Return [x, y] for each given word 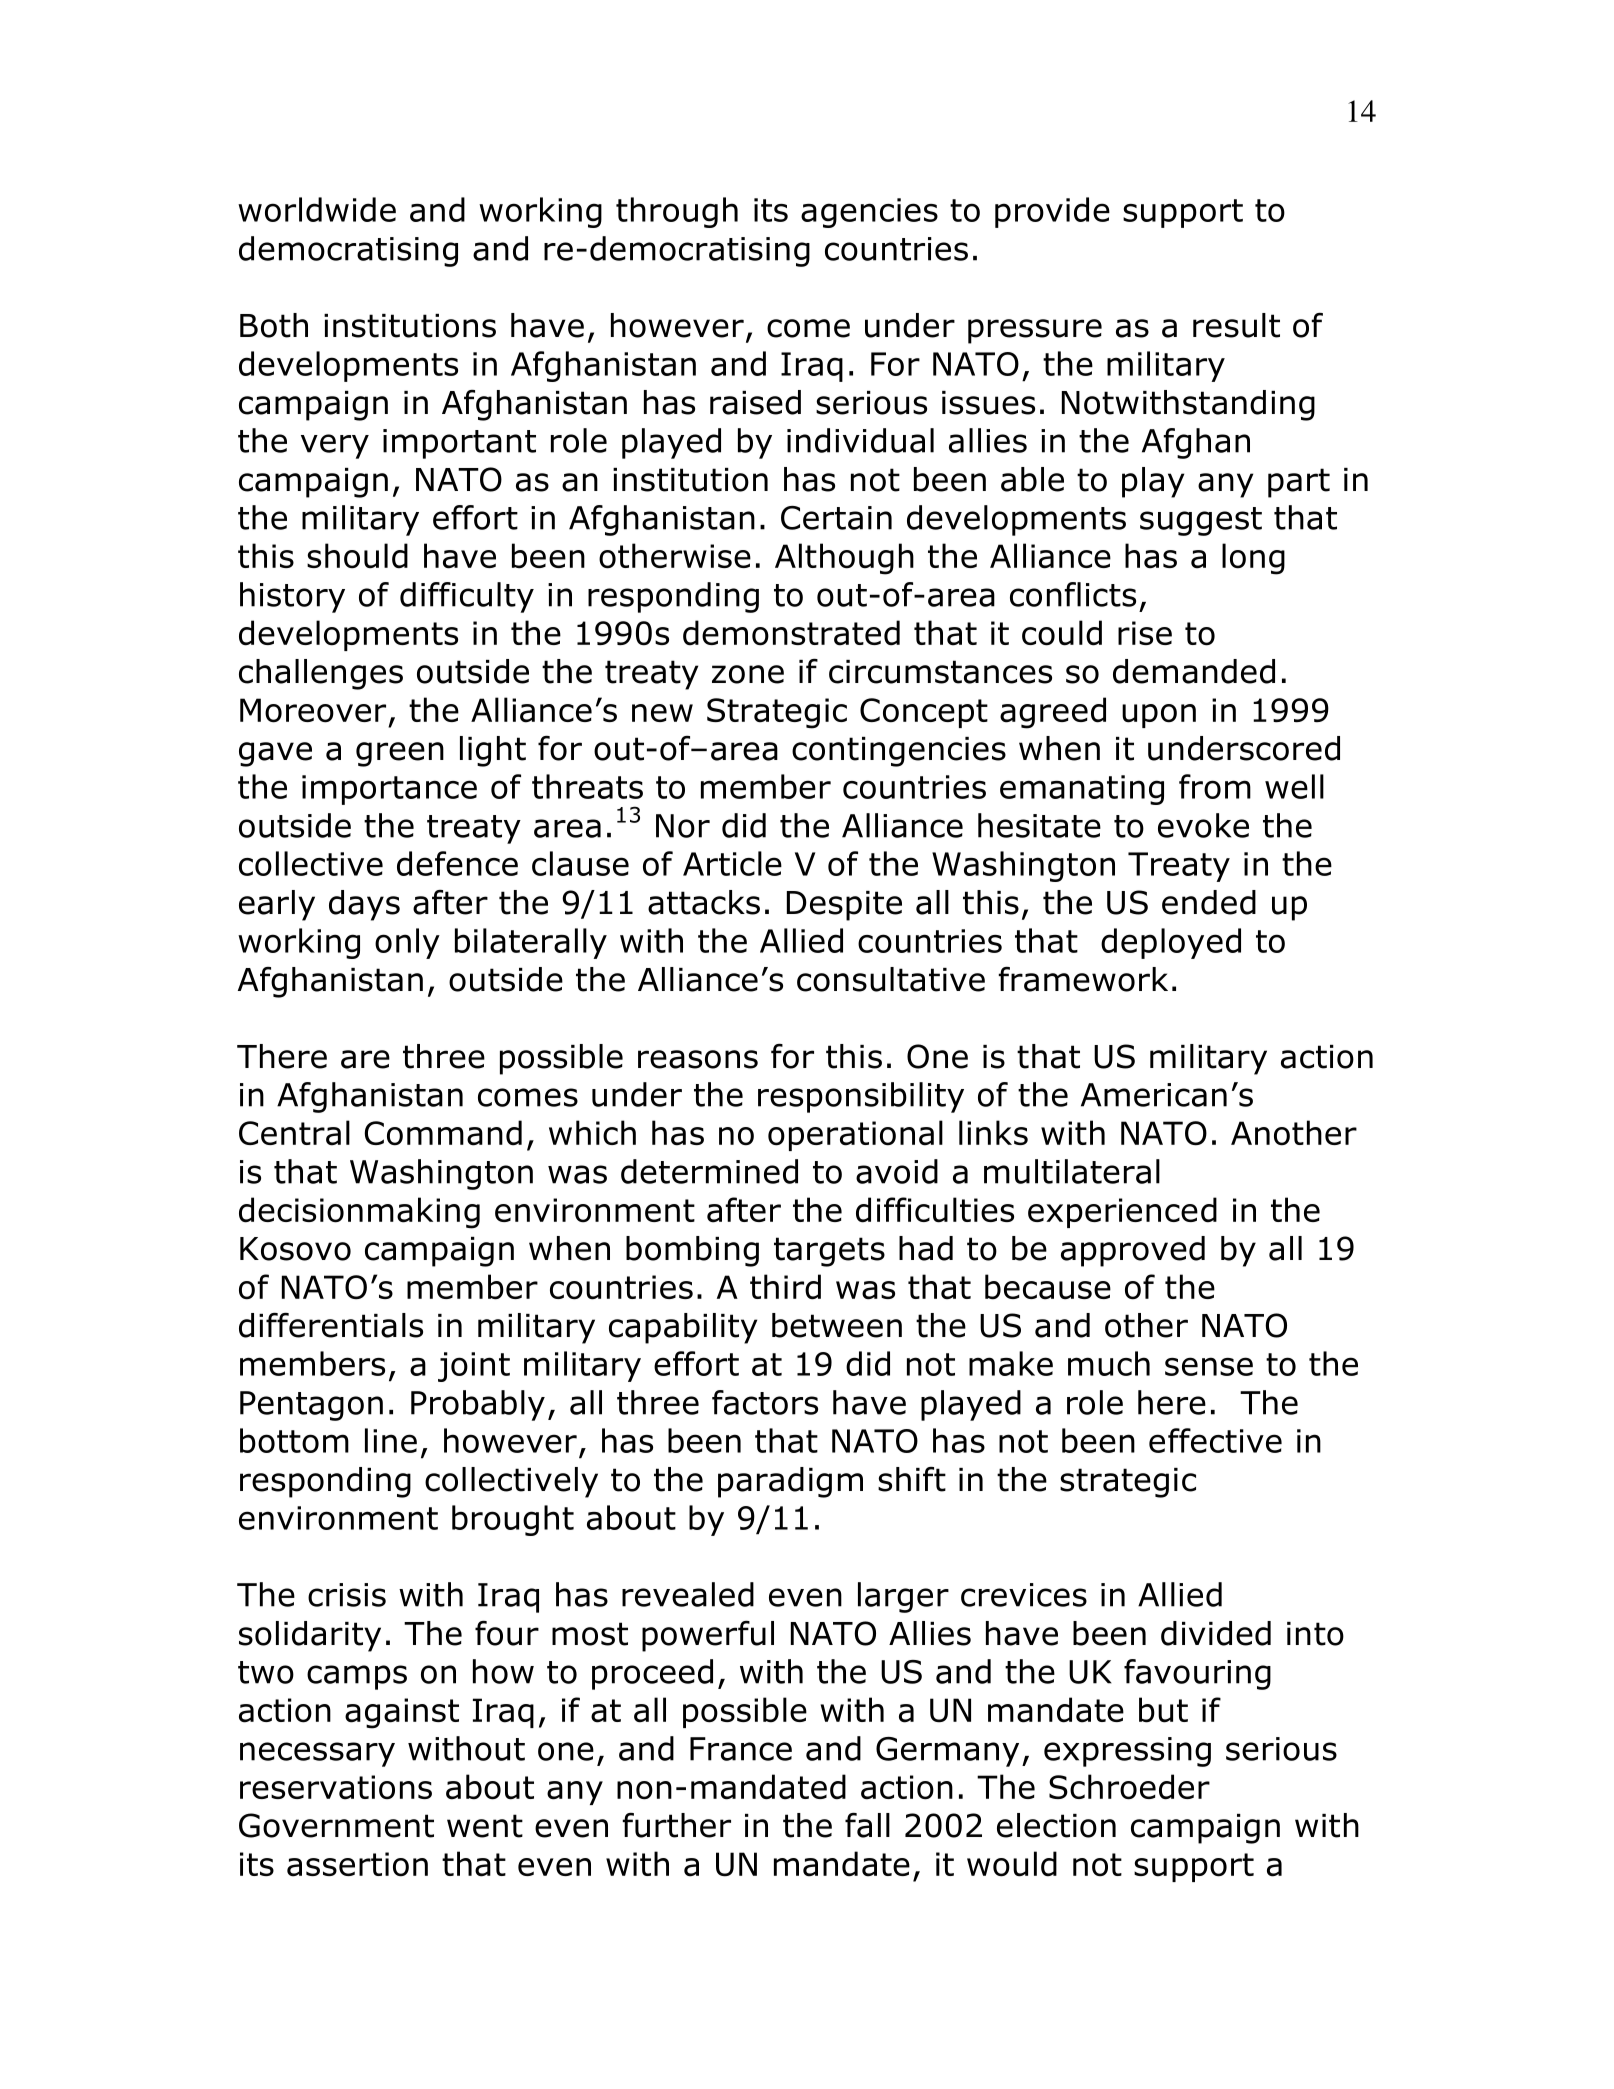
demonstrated [791, 633]
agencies [869, 213]
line [391, 1440]
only [407, 943]
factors [765, 1402]
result [1236, 325]
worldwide [317, 209]
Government [336, 1825]
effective [1215, 1440]
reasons [698, 1059]
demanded [1194, 671]
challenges [321, 674]
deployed [1171, 943]
